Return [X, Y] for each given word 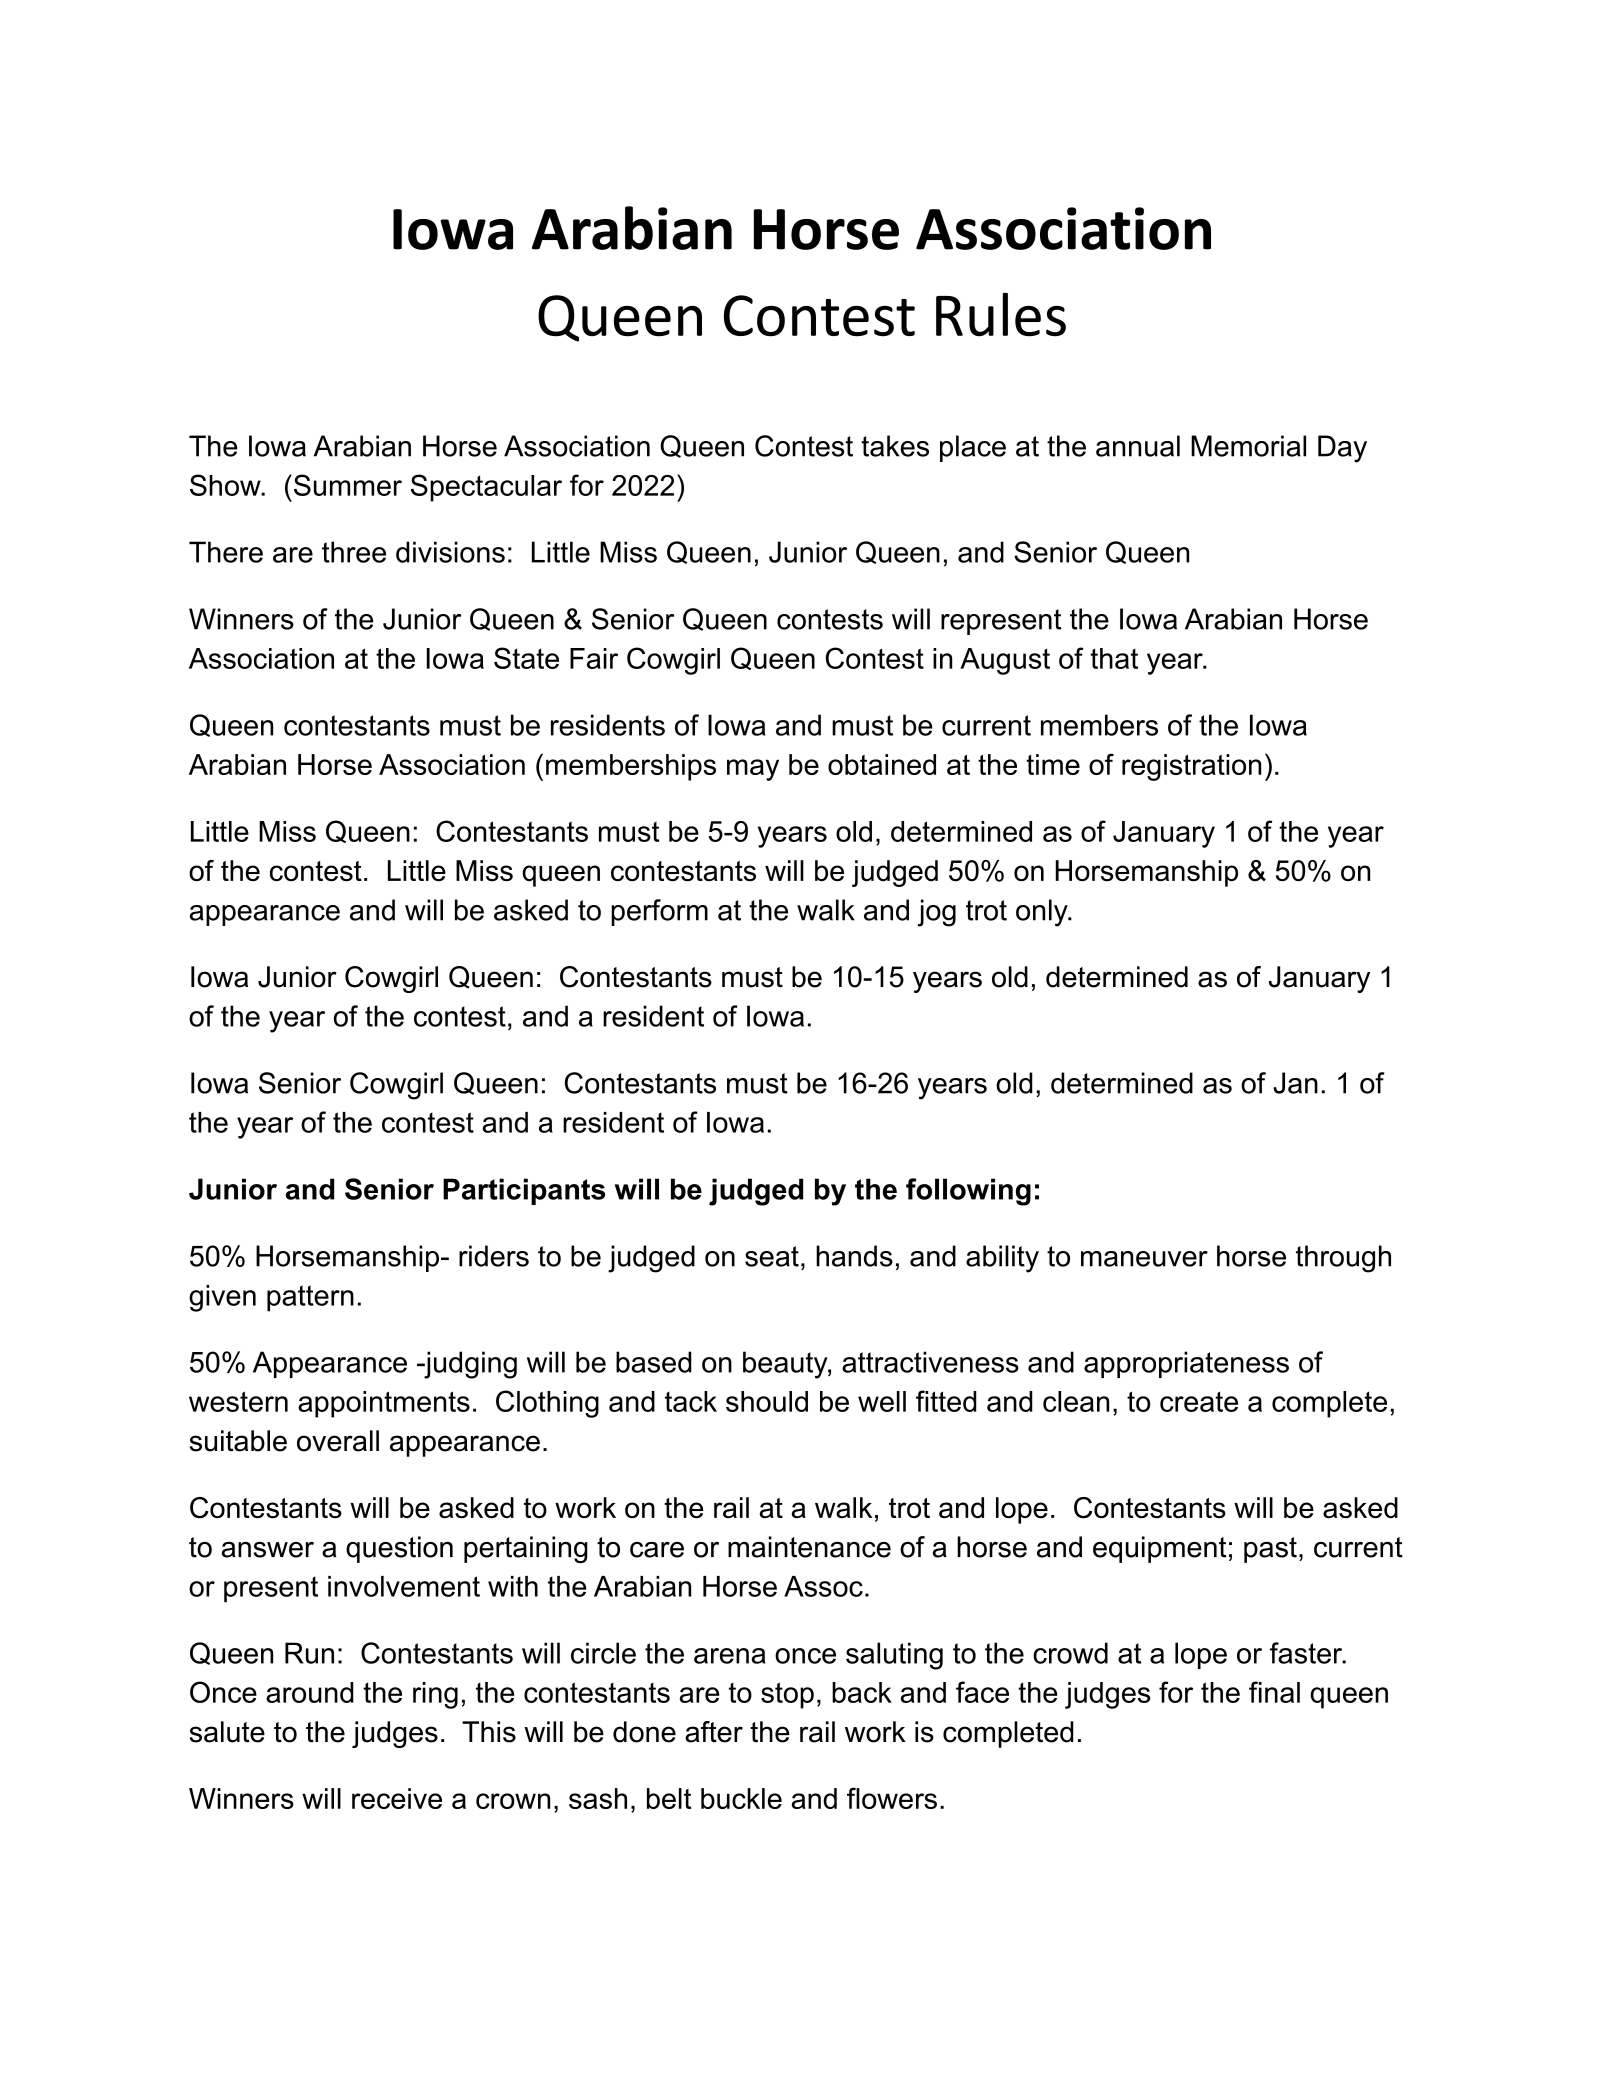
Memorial [1248, 446]
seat [772, 1256]
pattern [310, 1298]
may [753, 770]
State [526, 658]
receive [397, 1798]
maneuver [1144, 1259]
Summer [348, 485]
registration [1191, 767]
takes [895, 446]
